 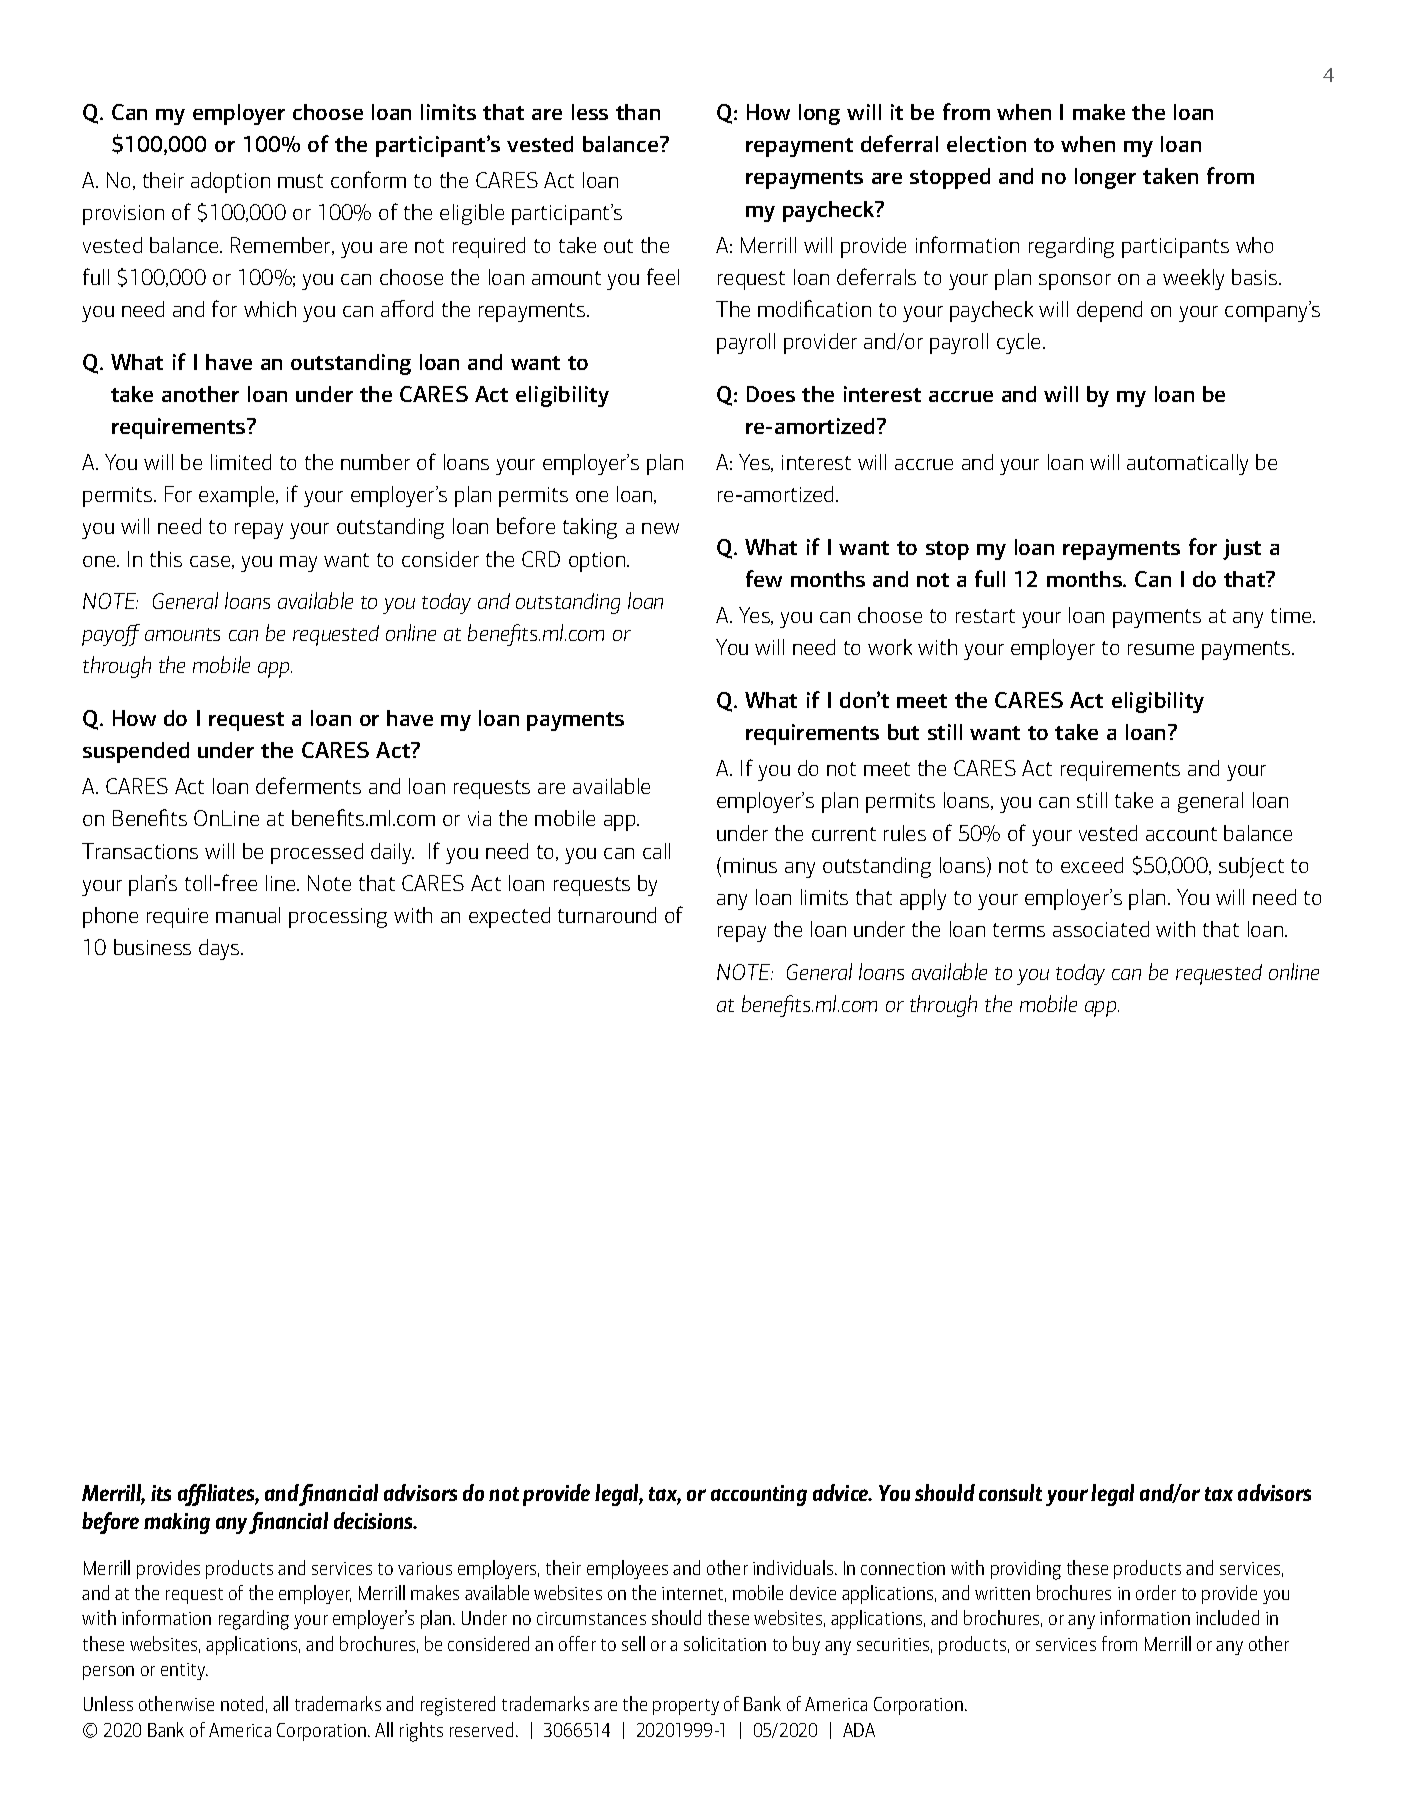 I want to click on must, so click(x=300, y=181).
